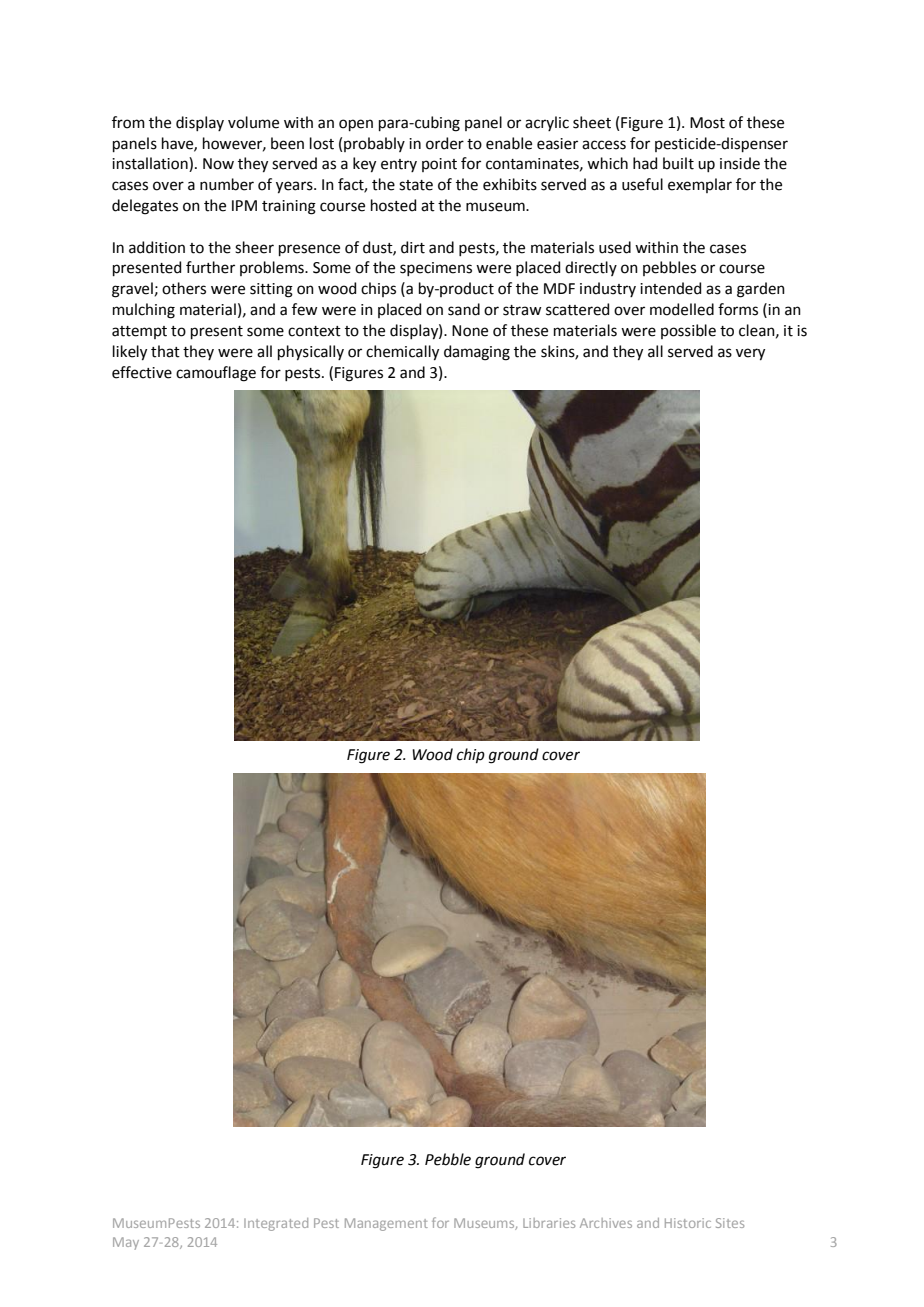  I want to click on built, so click(678, 163).
